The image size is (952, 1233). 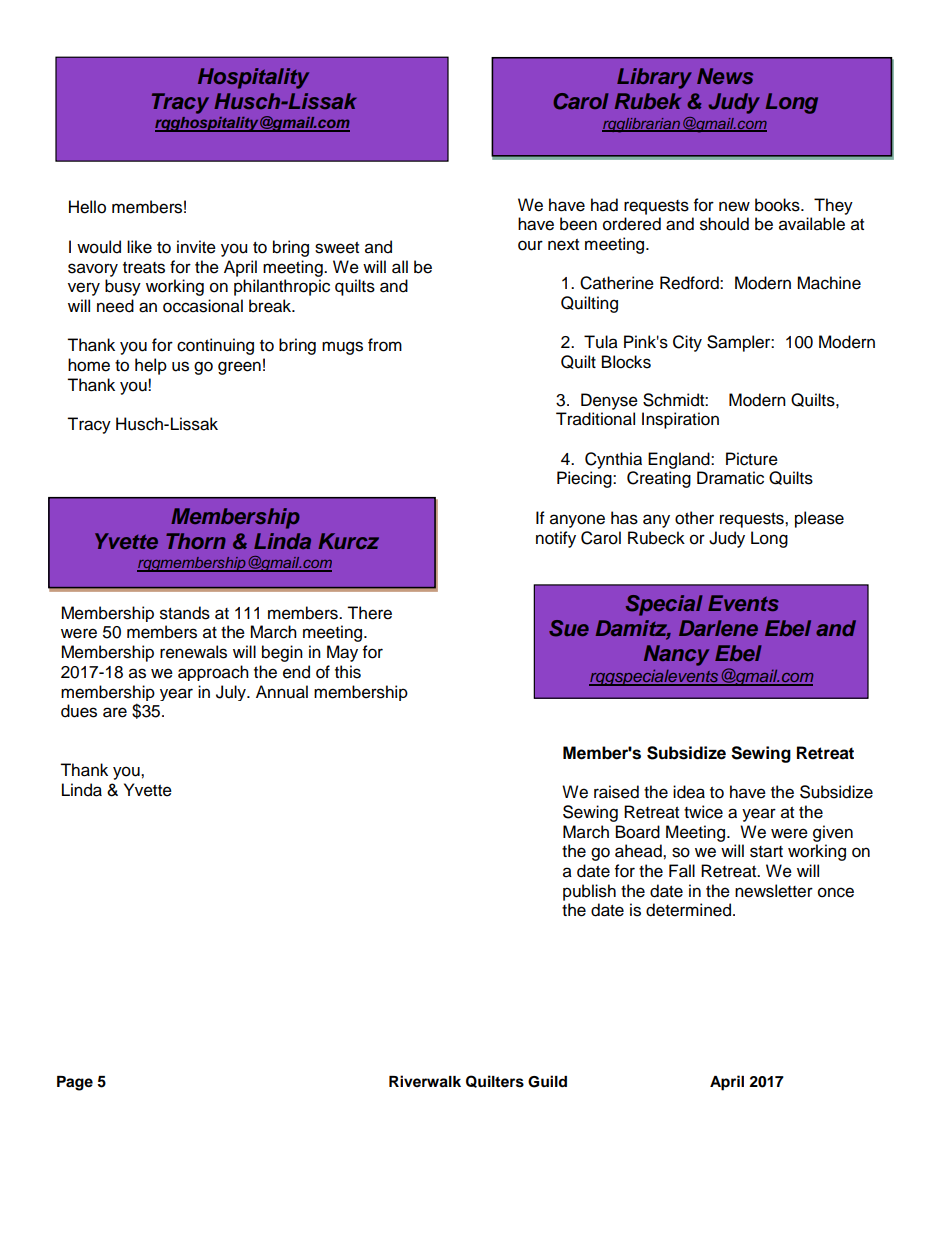 What do you see at coordinates (75, 1083) in the screenshot?
I see `Page` at bounding box center [75, 1083].
